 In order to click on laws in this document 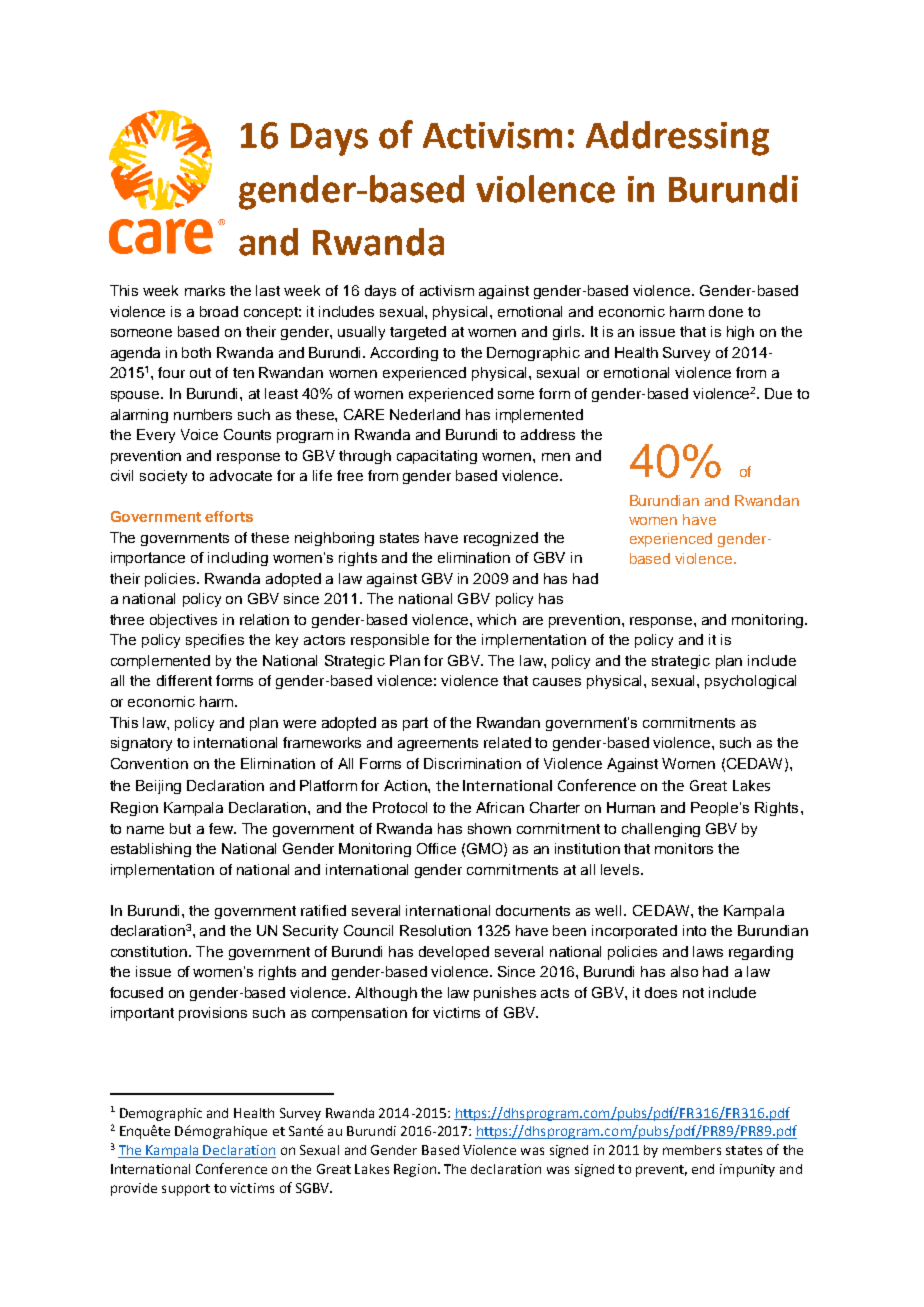, I will do `click(708, 951)`.
